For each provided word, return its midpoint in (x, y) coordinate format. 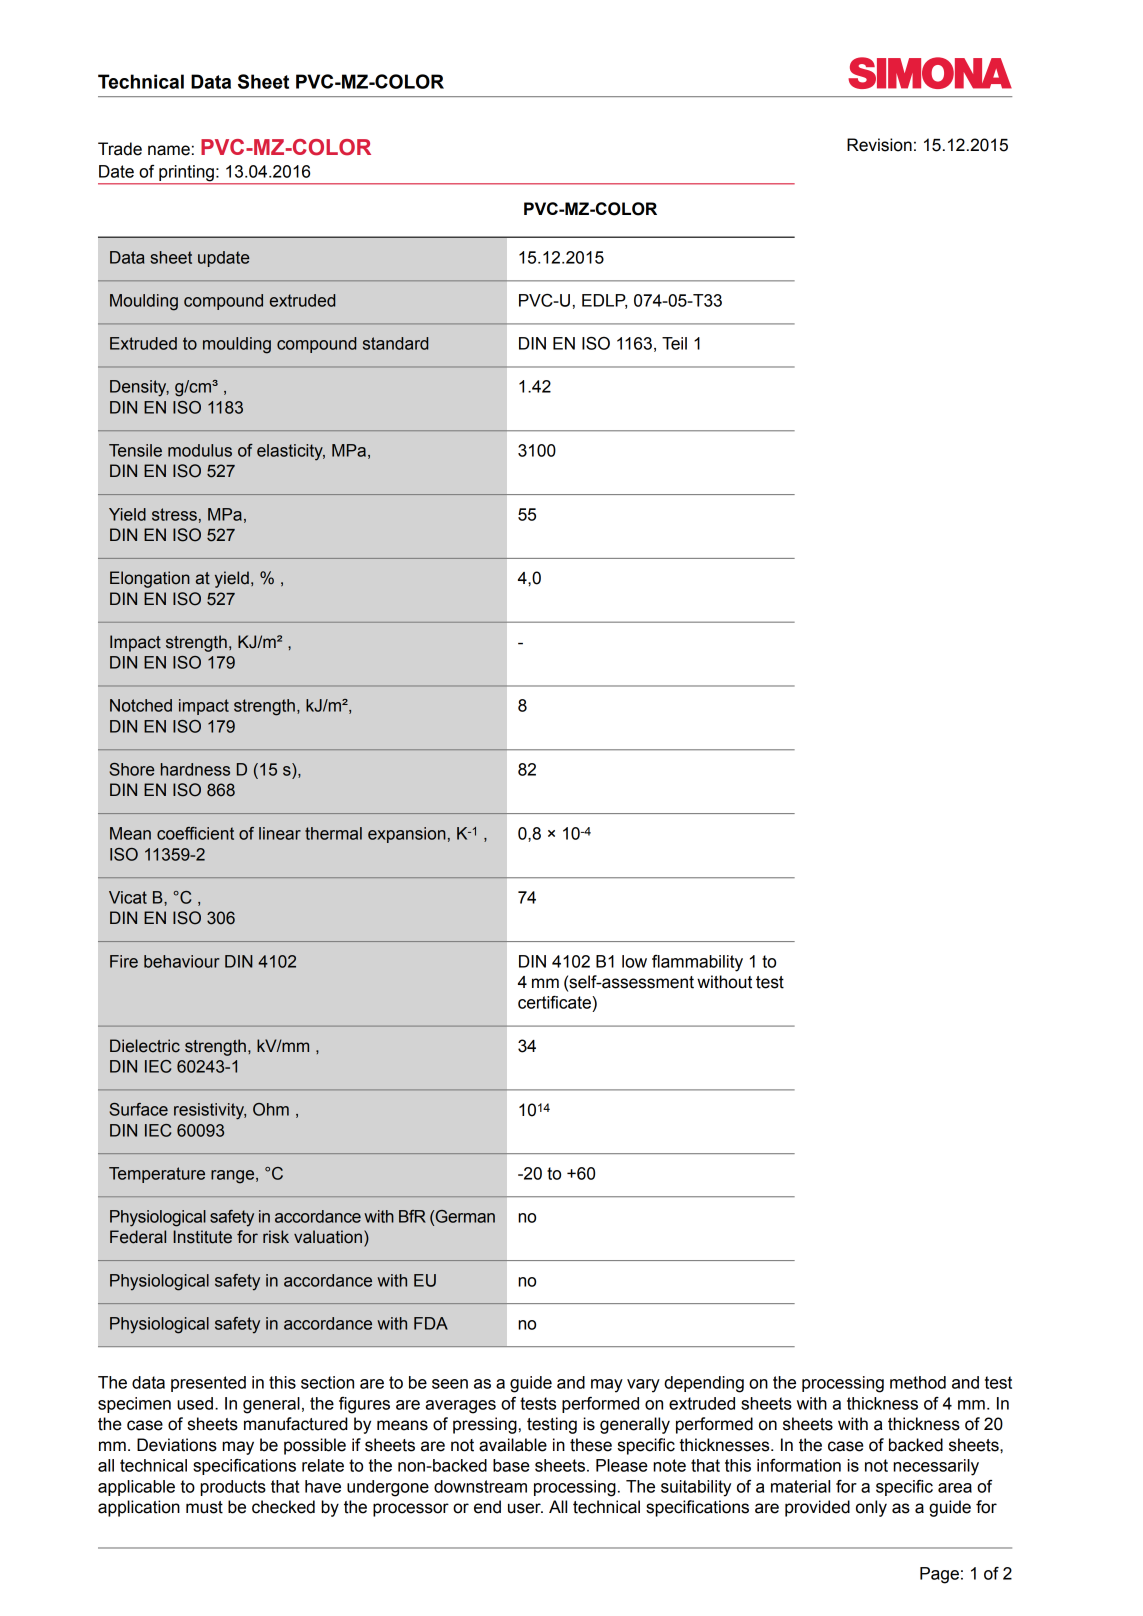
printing (186, 173)
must (204, 1507)
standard (395, 343)
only (871, 1508)
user (525, 1508)
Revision (879, 145)
